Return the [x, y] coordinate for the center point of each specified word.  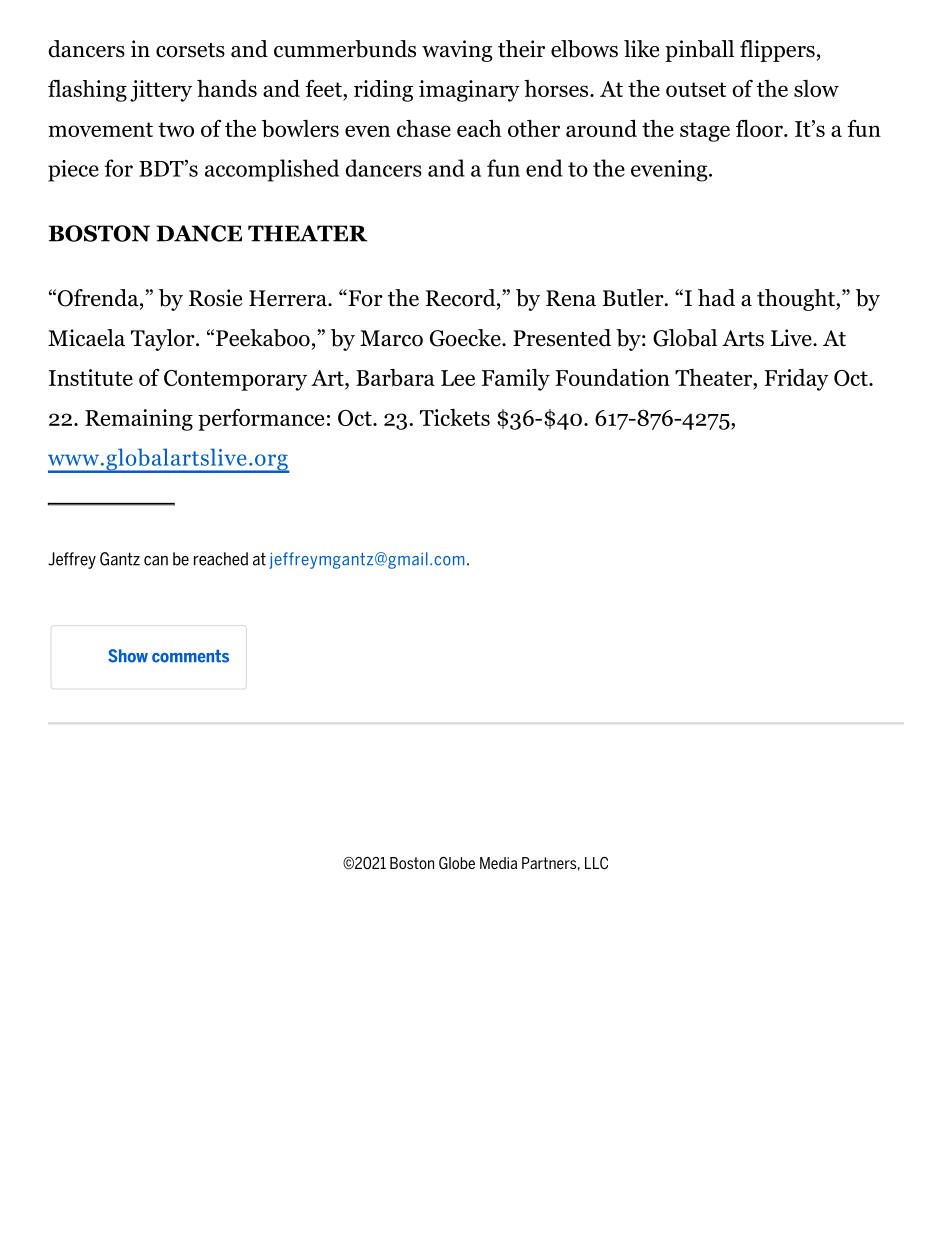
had [716, 298]
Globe [457, 863]
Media [498, 863]
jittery [161, 91]
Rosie [215, 298]
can [156, 561]
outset [696, 89]
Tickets [455, 417]
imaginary [469, 91]
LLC [596, 863]
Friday [796, 380]
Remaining [139, 420]
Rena [571, 298]
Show [128, 656]
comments [190, 656]
